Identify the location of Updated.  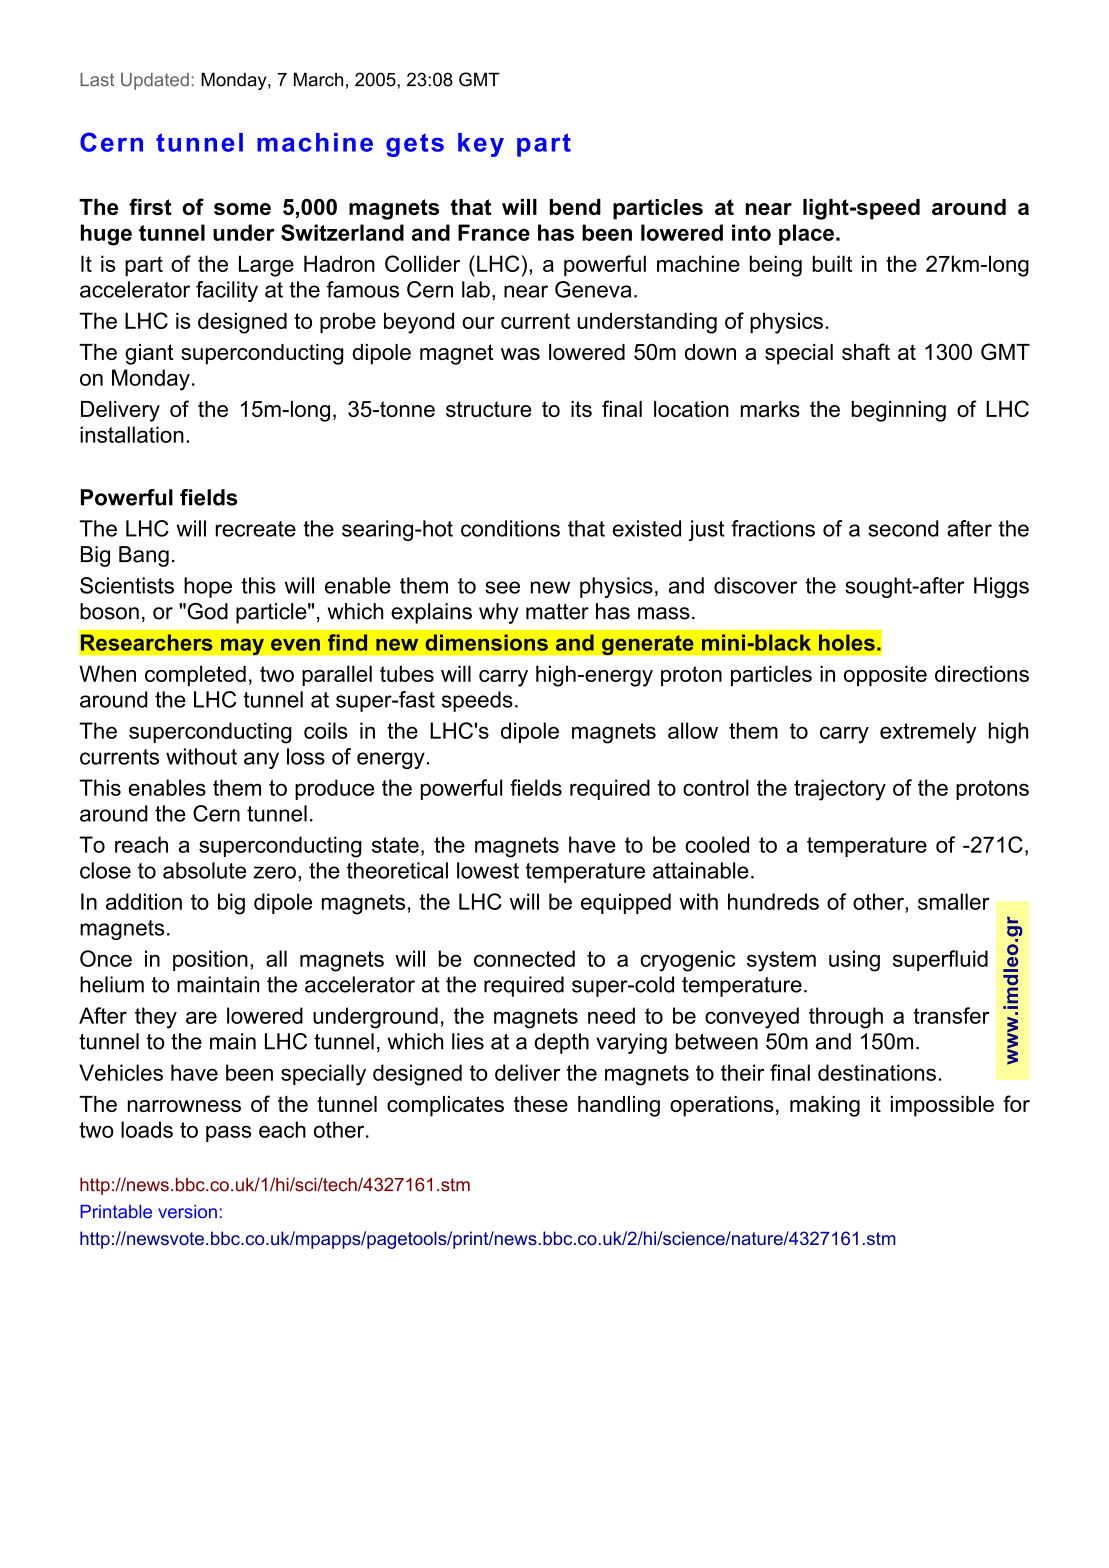
(155, 81).
